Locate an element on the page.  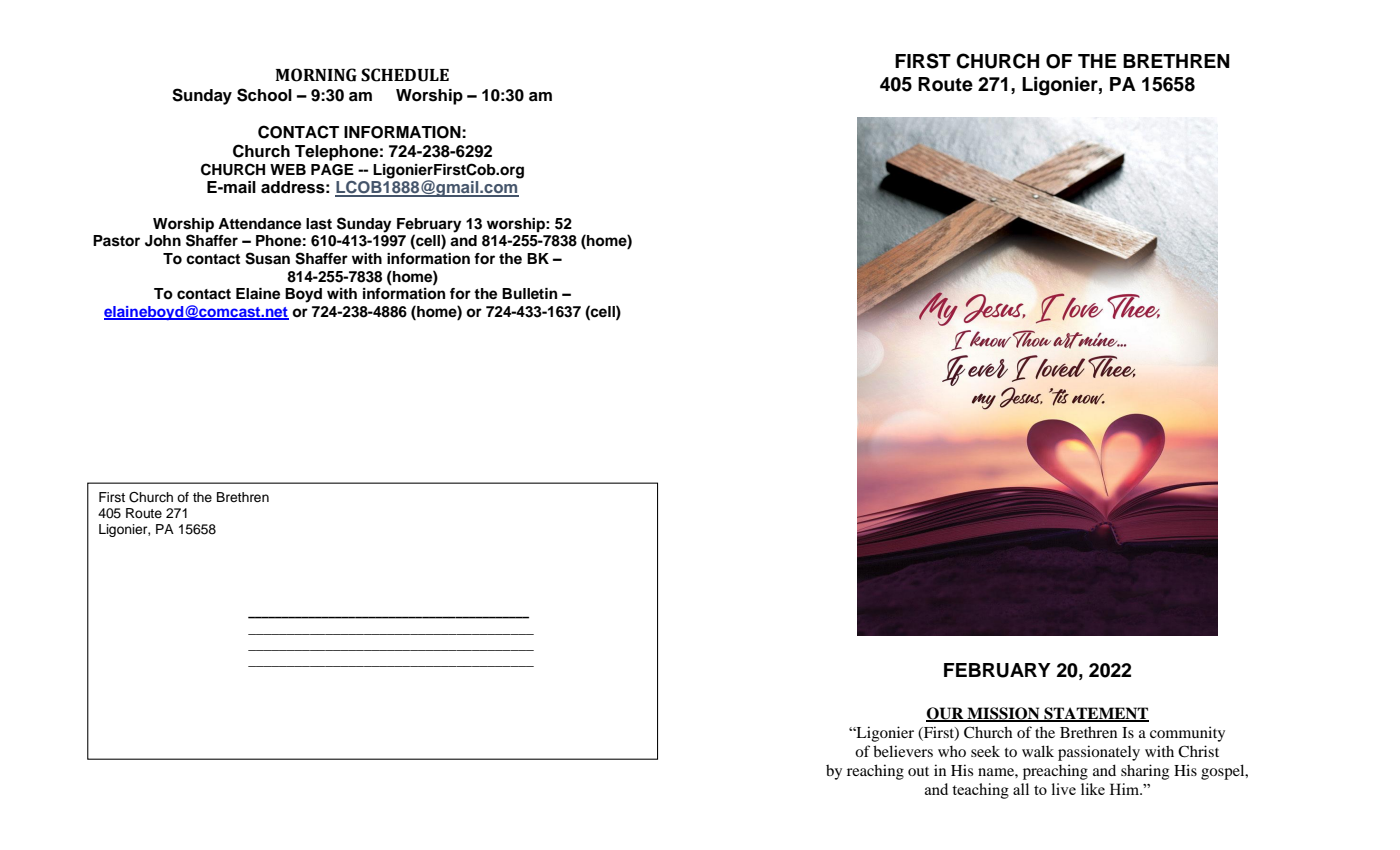
OUR is located at coordinates (946, 714).
